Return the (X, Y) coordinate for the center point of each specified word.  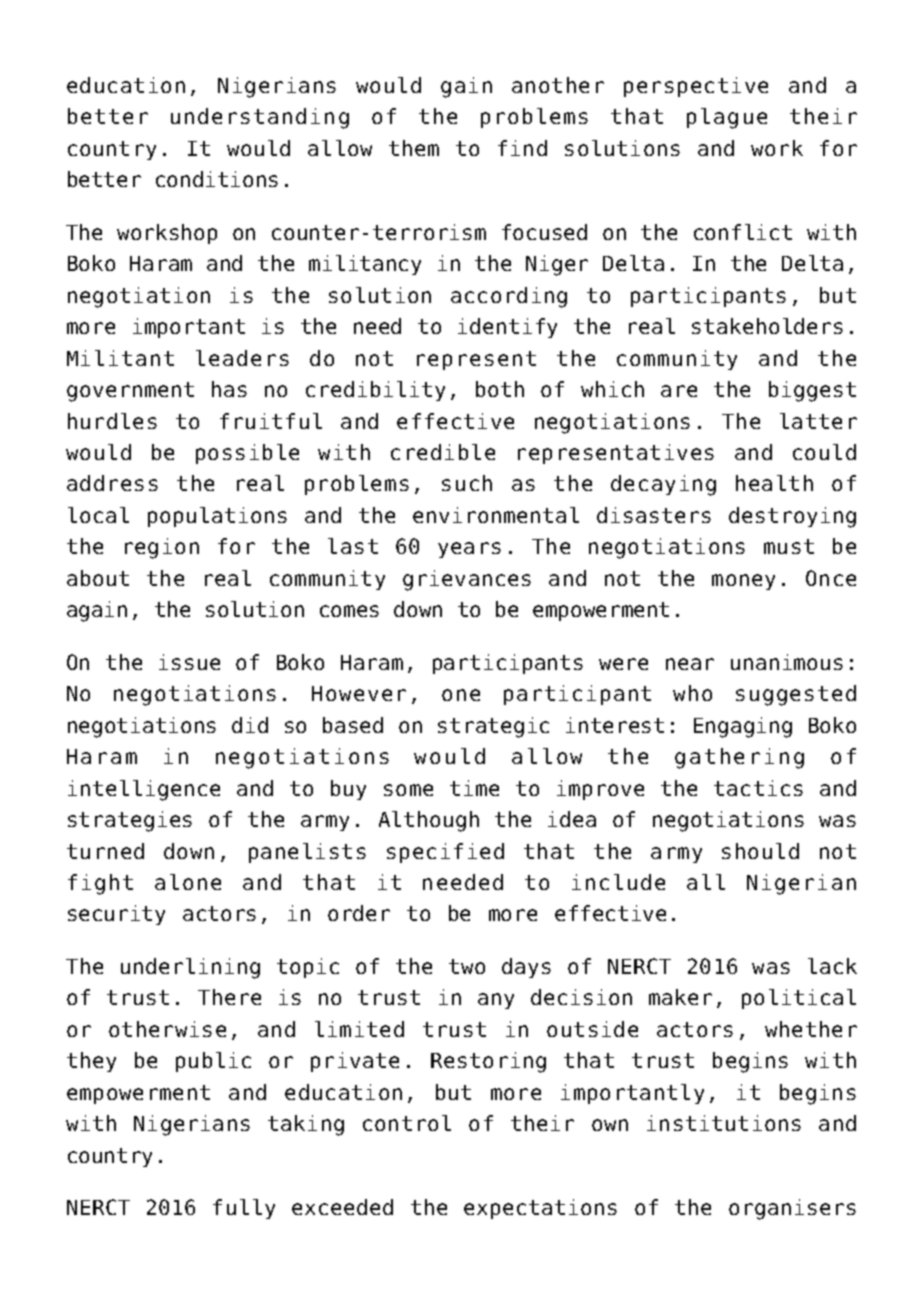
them (414, 148)
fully (244, 1209)
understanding (260, 118)
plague (727, 118)
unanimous (787, 662)
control (407, 1123)
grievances (467, 580)
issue (189, 662)
